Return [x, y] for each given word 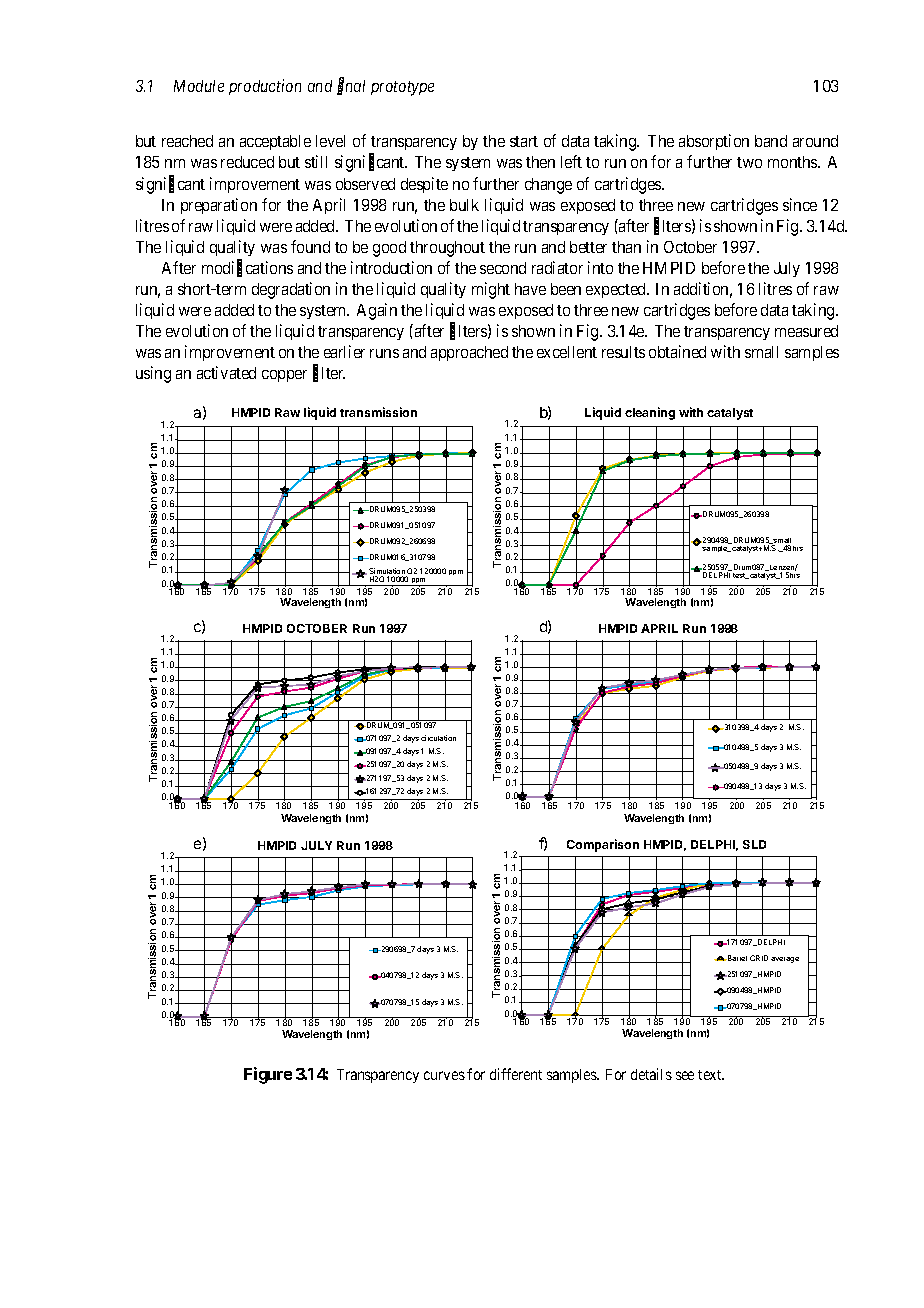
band [771, 141]
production [265, 87]
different [516, 1074]
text [711, 1075]
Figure [268, 1075]
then [540, 162]
